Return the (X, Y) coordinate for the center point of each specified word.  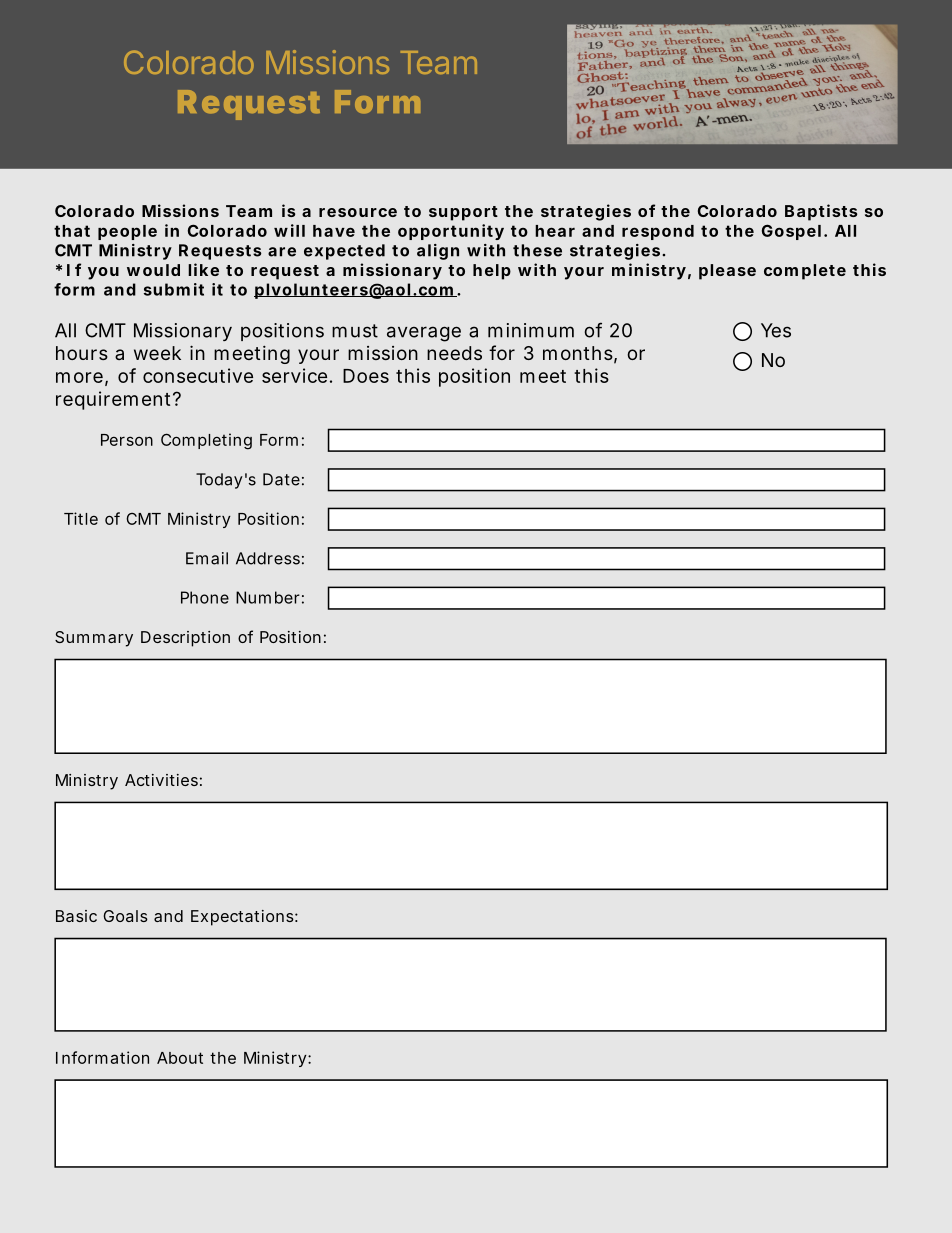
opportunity (451, 232)
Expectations (244, 918)
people (127, 232)
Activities (163, 780)
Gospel (791, 232)
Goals (125, 916)
